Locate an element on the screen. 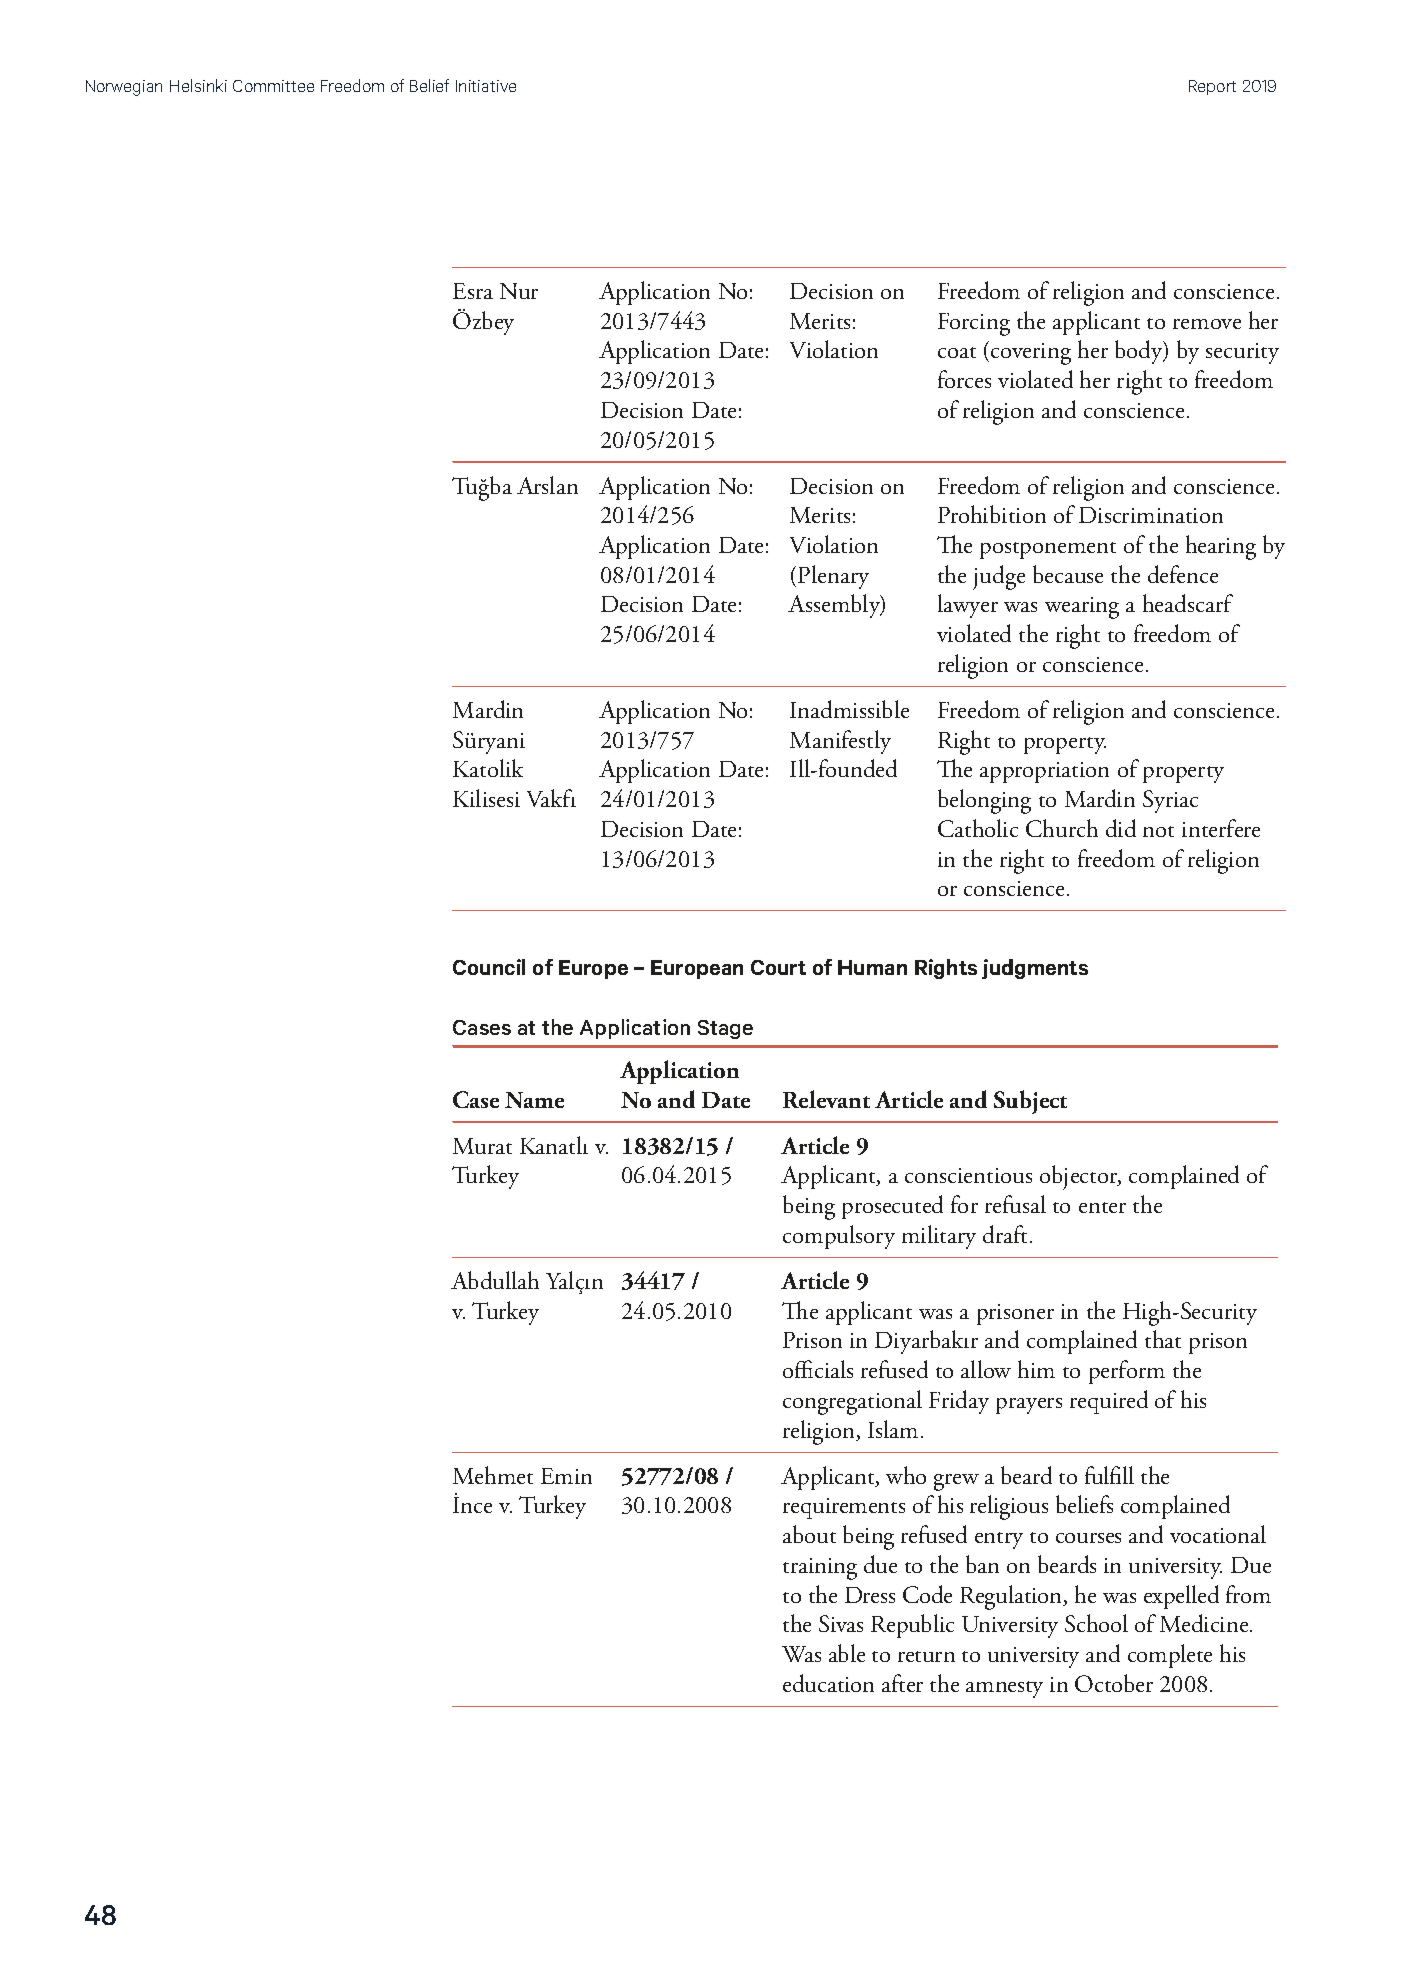  Discrimination is located at coordinates (1151, 515).
